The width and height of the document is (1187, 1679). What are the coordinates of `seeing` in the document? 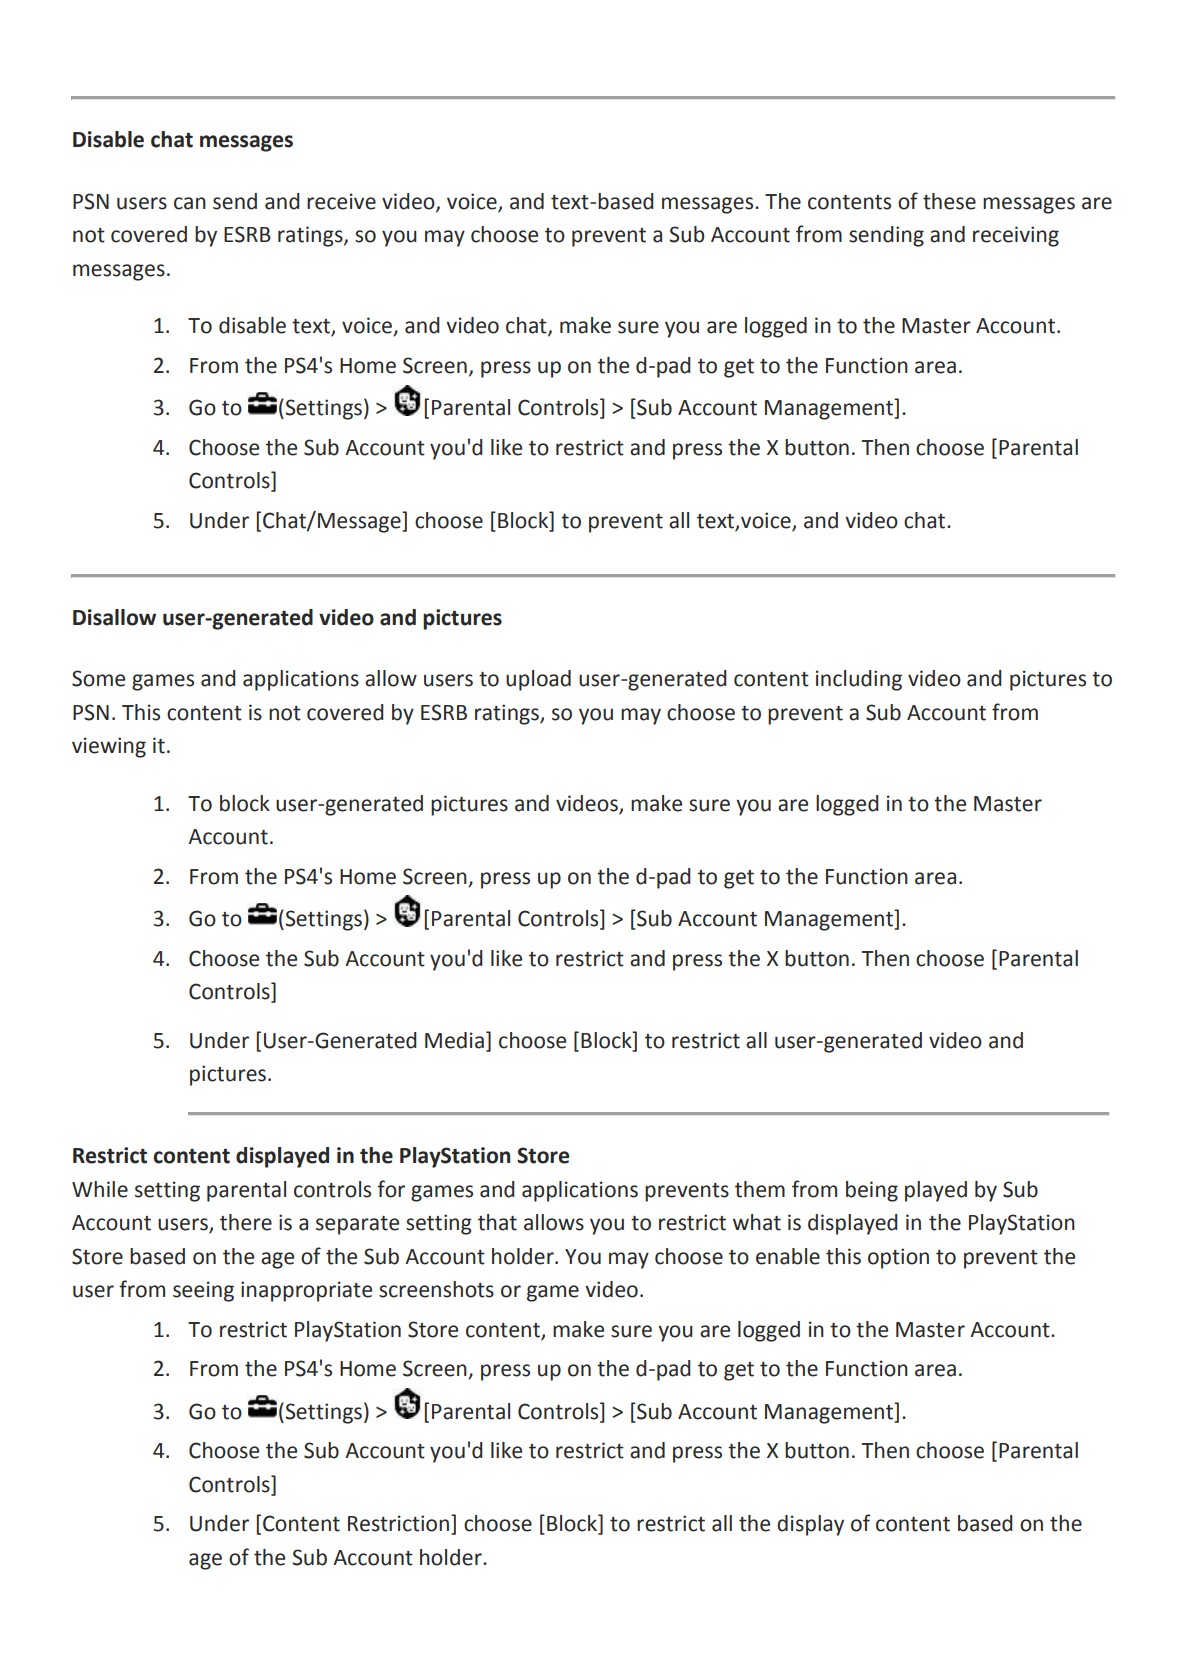 It's located at (203, 1291).
